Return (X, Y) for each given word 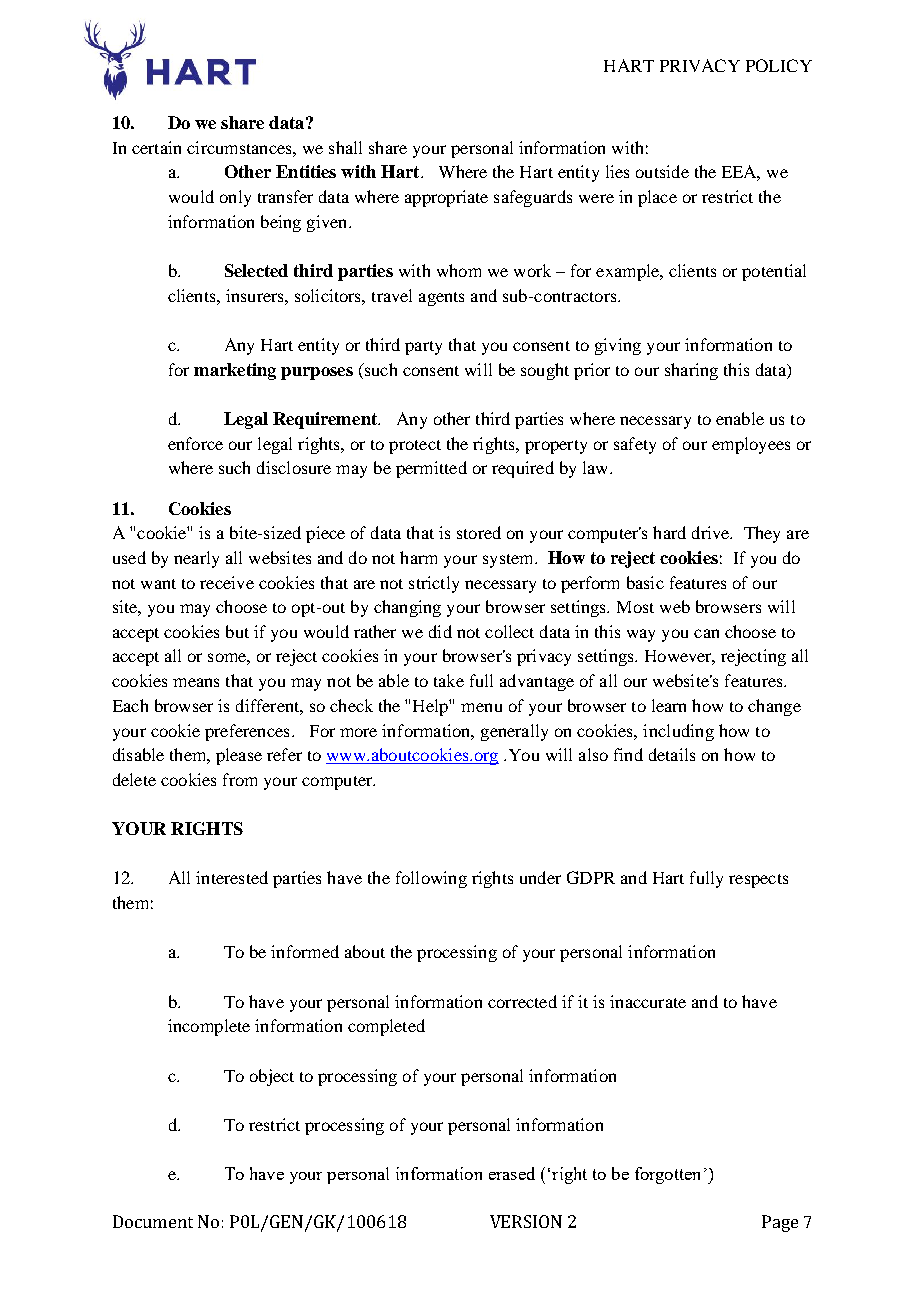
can (706, 633)
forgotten (667, 1175)
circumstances (240, 147)
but (237, 631)
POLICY (779, 65)
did (440, 631)
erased (512, 1173)
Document (153, 1221)
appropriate (446, 198)
